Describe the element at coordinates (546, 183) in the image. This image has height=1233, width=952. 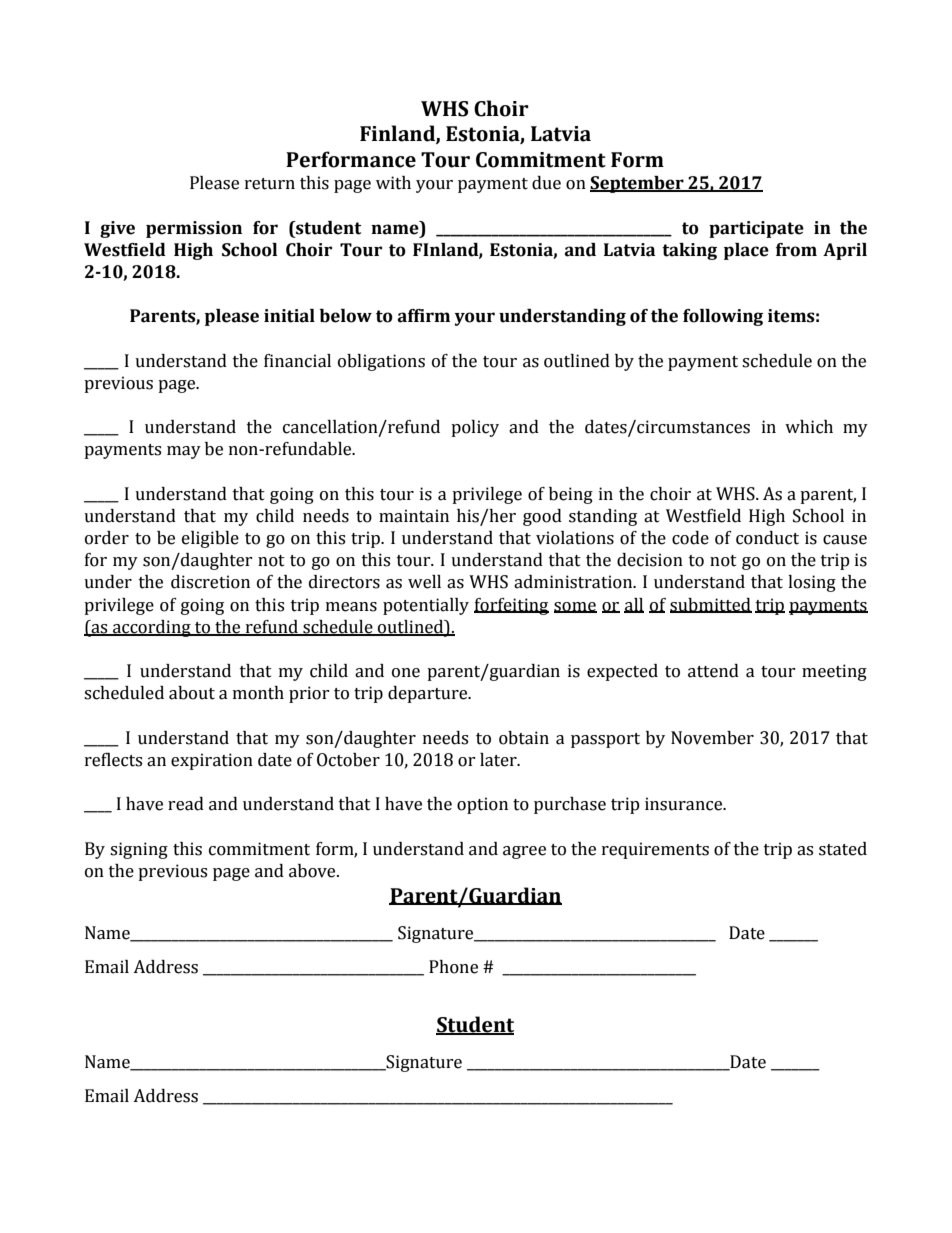
I see `due` at that location.
